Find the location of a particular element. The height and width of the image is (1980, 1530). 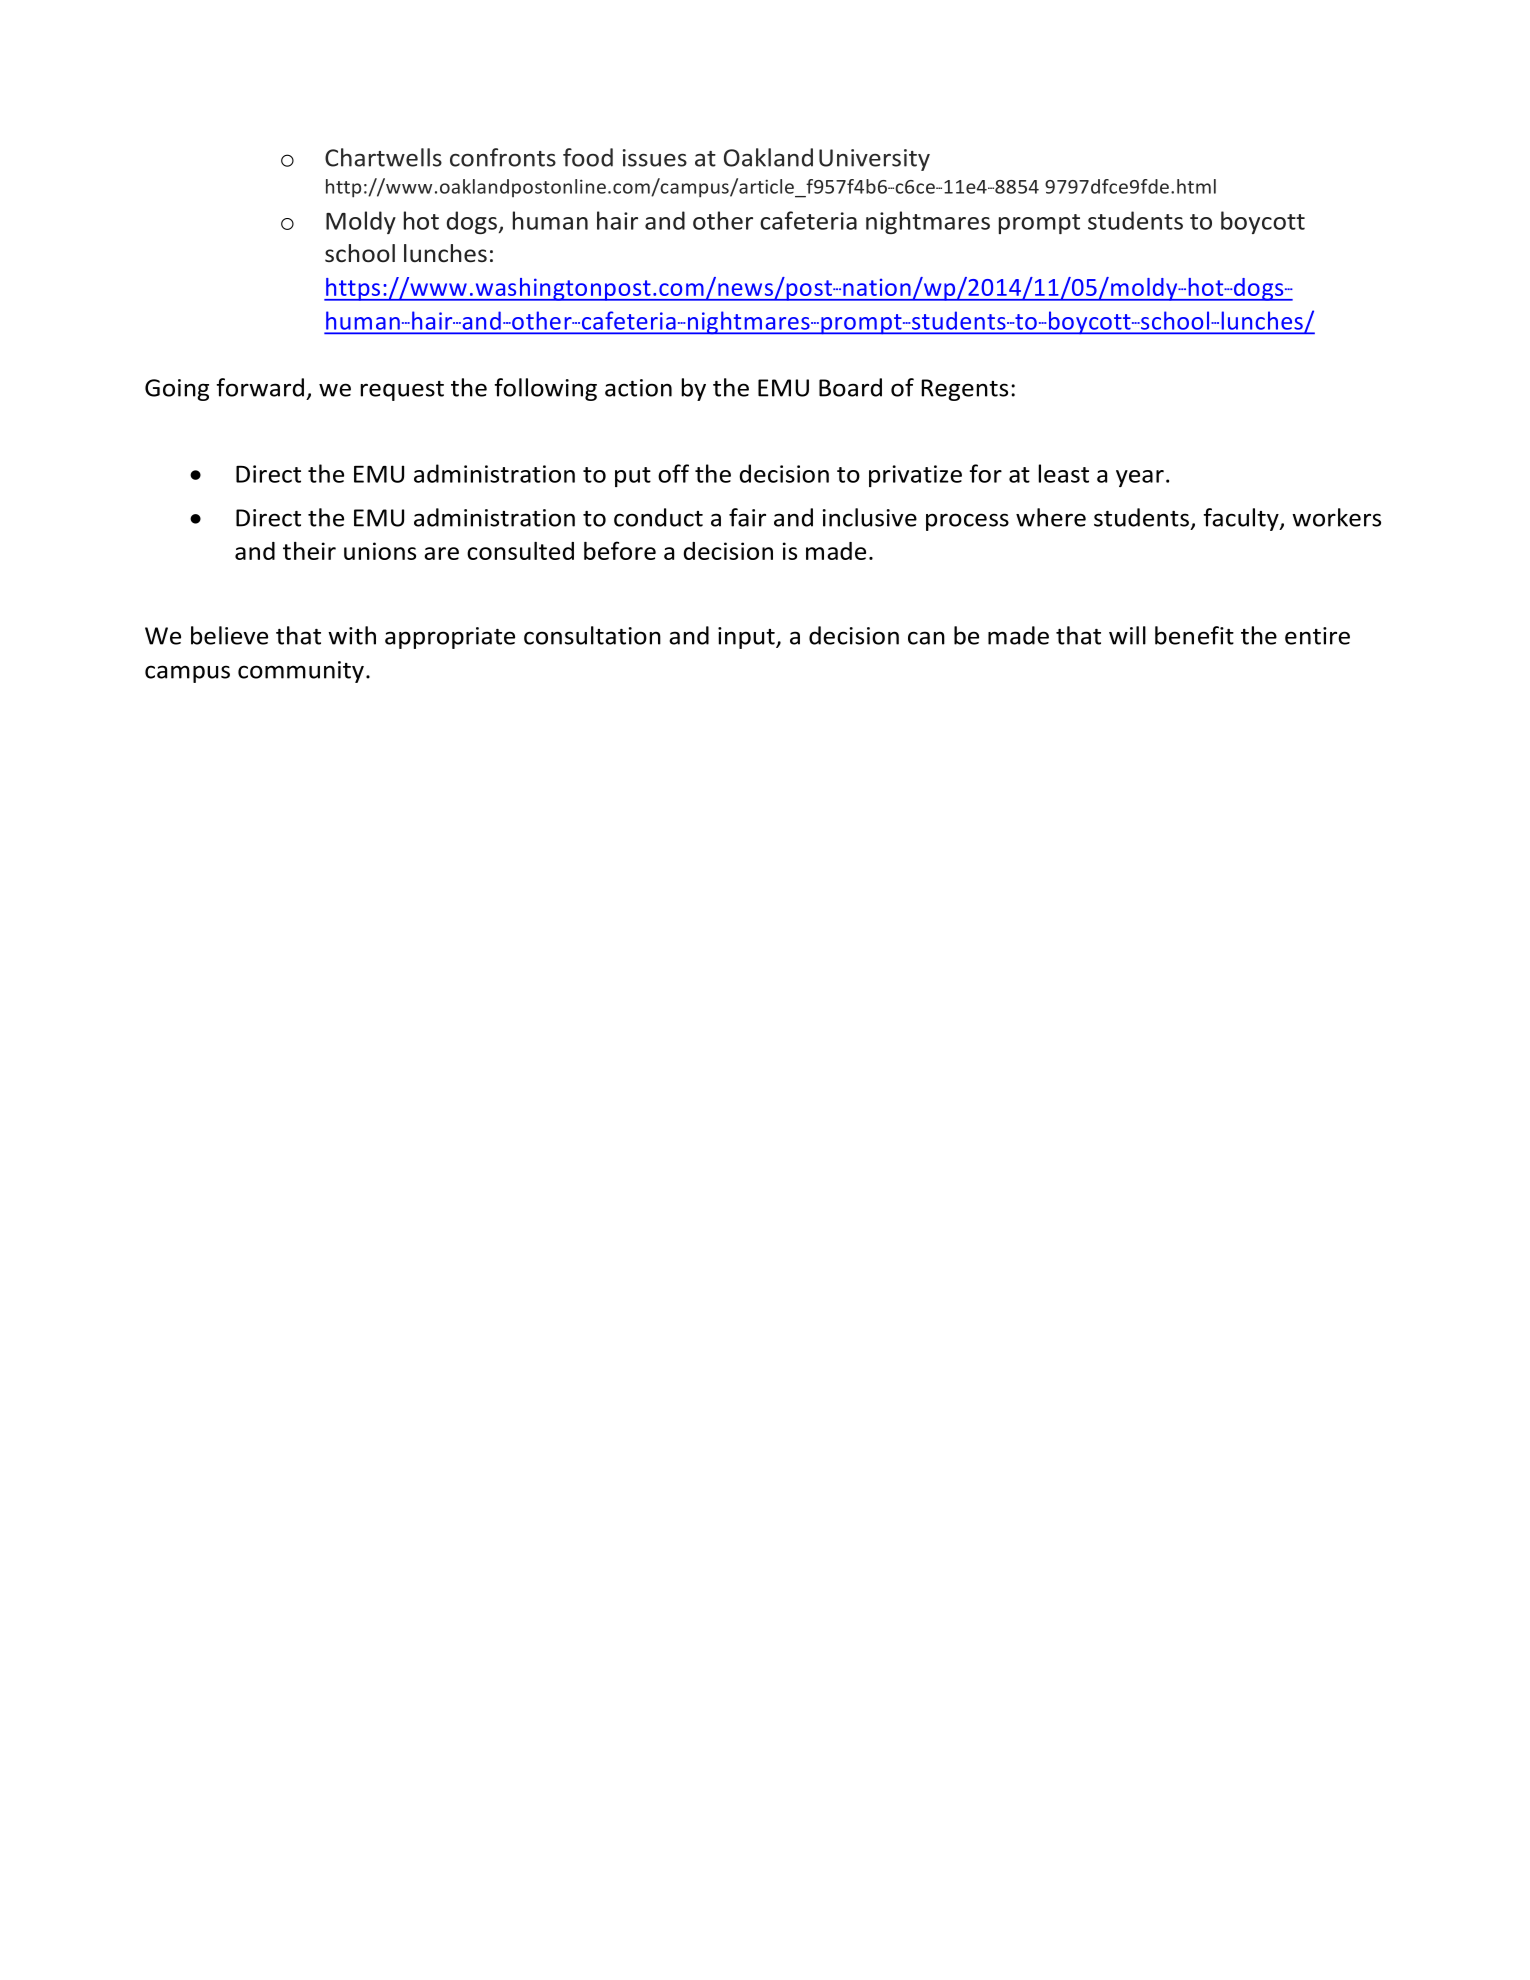

input is located at coordinates (747, 638).
